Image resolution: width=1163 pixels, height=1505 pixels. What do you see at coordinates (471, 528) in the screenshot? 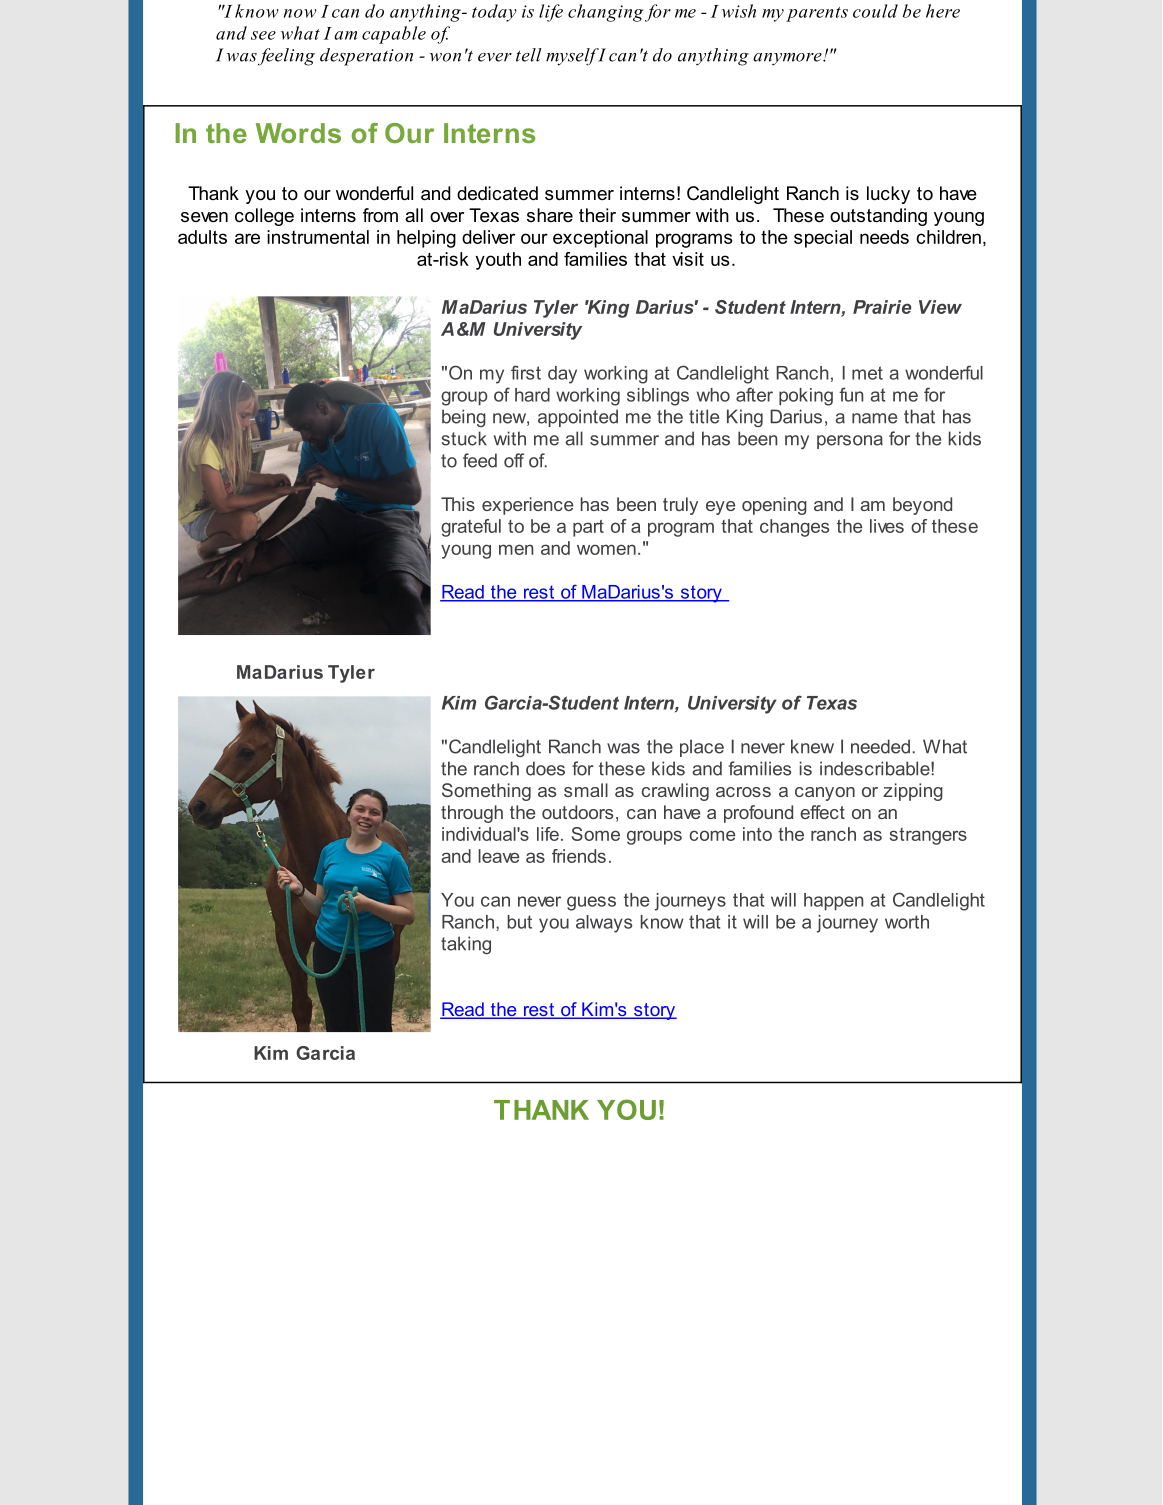
I see `grateful` at bounding box center [471, 528].
